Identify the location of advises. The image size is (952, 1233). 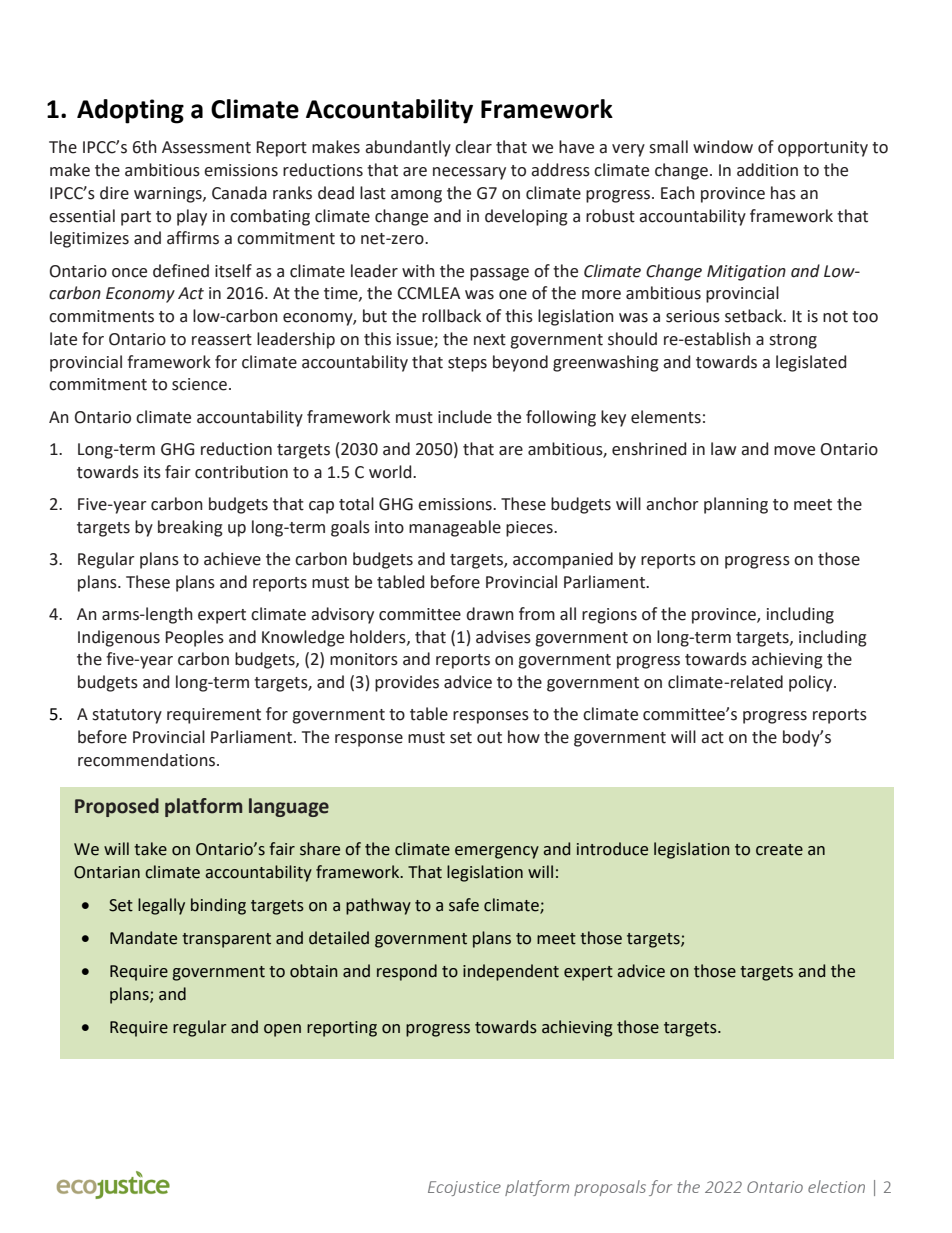
(503, 637).
